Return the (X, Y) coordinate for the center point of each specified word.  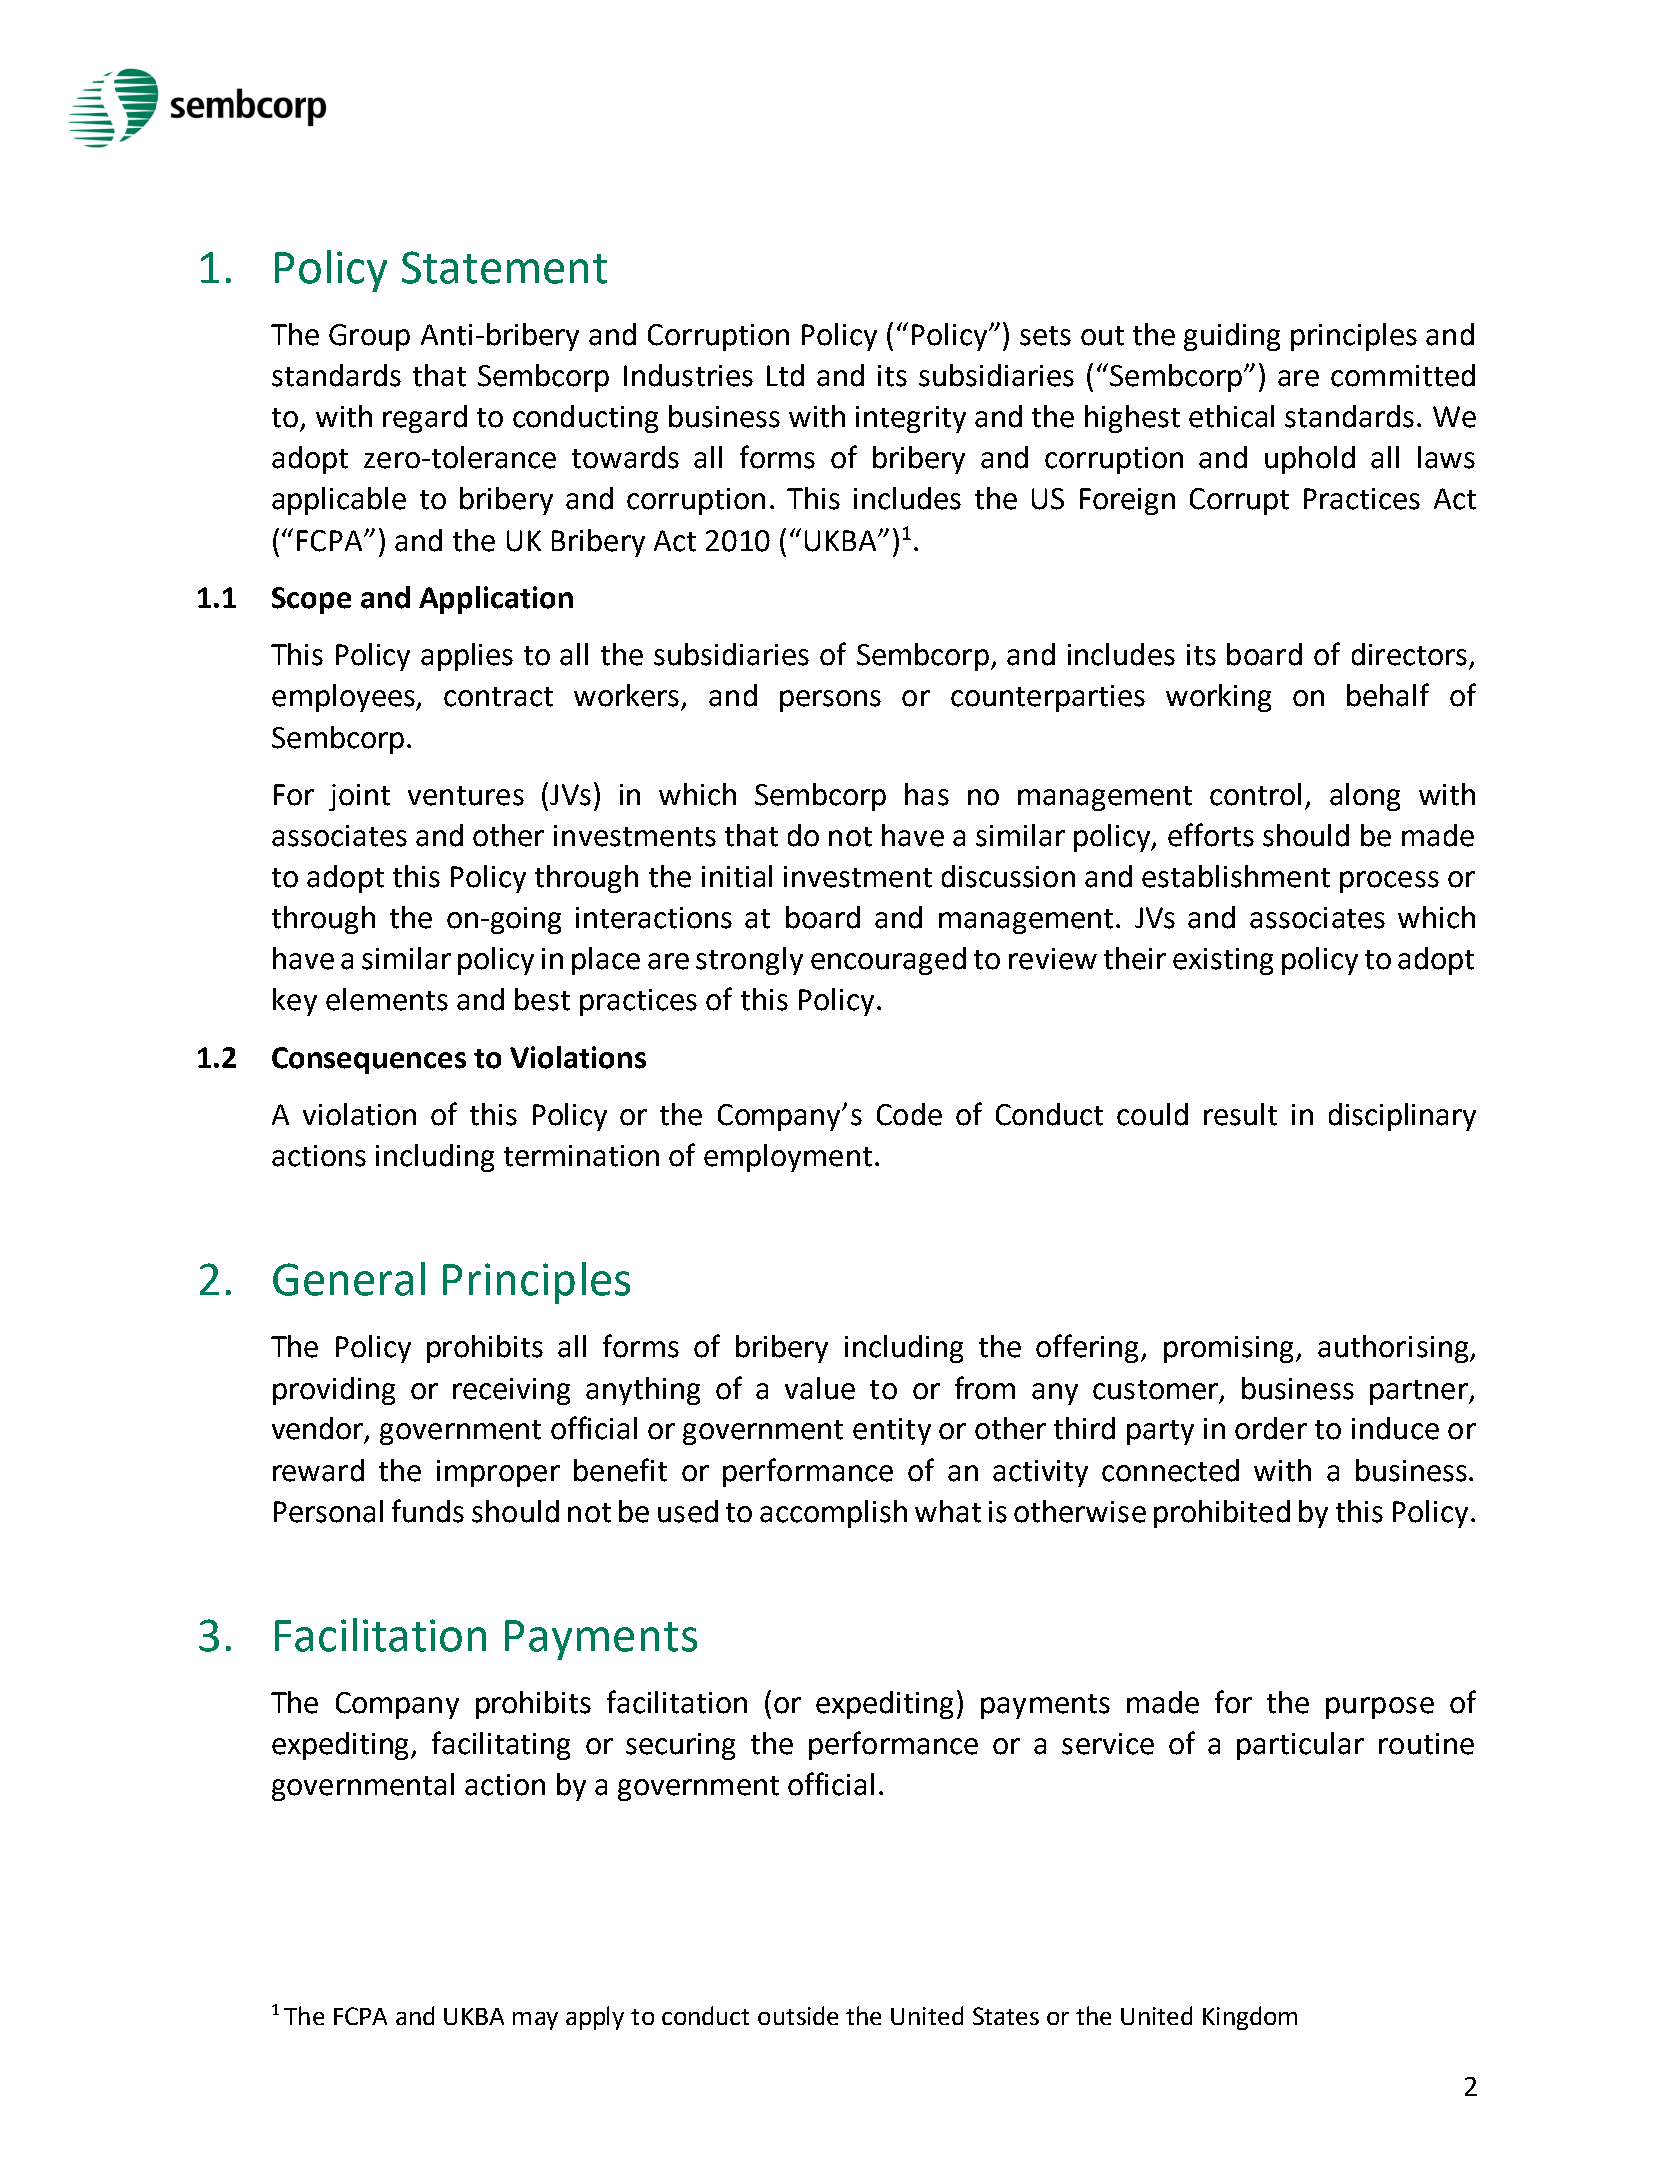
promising (1230, 1349)
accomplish (833, 1514)
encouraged (888, 961)
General (349, 1279)
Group (369, 337)
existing (1223, 961)
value (820, 1388)
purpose (1380, 1708)
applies (467, 657)
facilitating (501, 1745)
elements (387, 999)
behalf (1388, 695)
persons (830, 701)
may (535, 2021)
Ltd (785, 375)
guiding (1232, 337)
